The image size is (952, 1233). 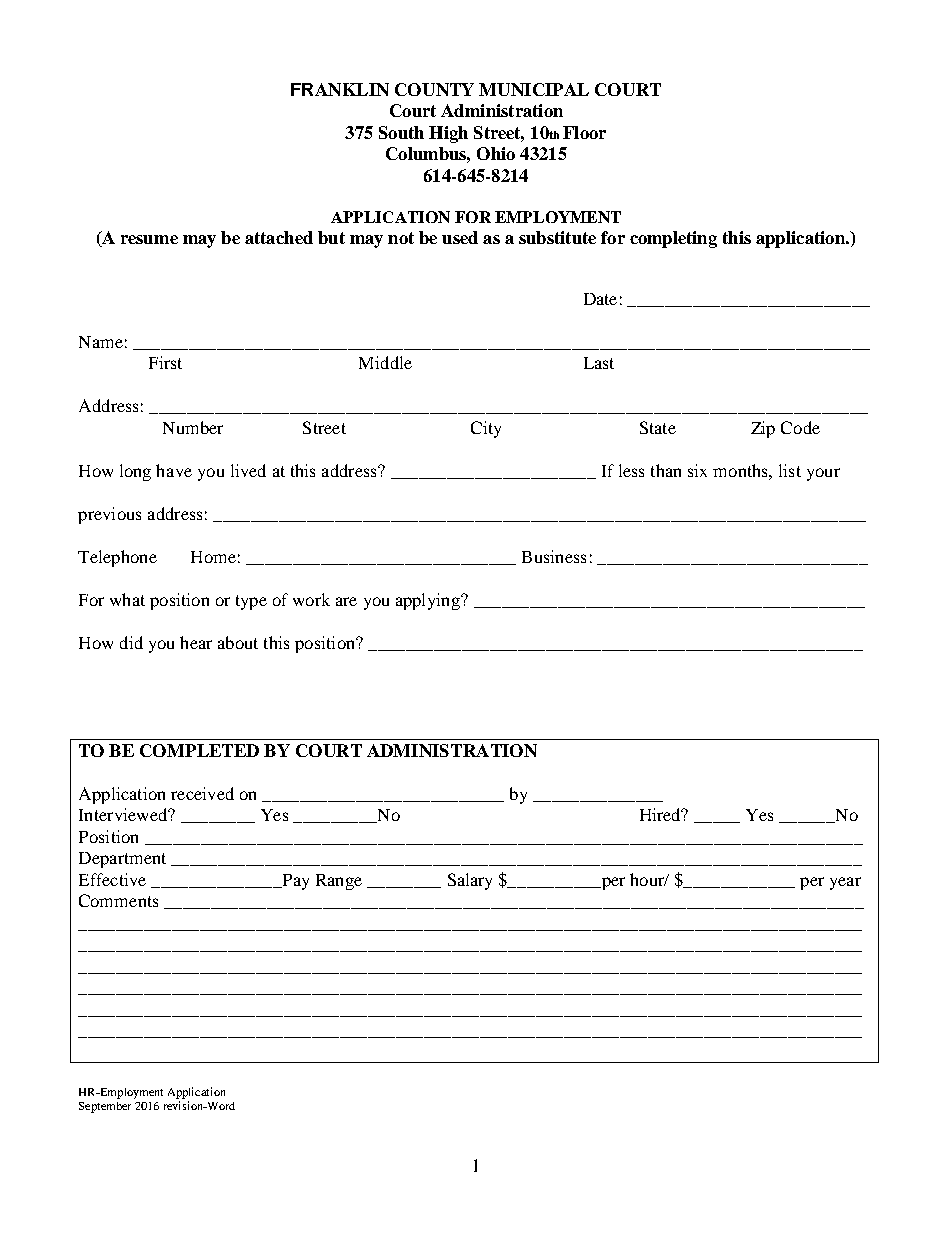 What do you see at coordinates (584, 132) in the screenshot?
I see `Floor` at bounding box center [584, 132].
